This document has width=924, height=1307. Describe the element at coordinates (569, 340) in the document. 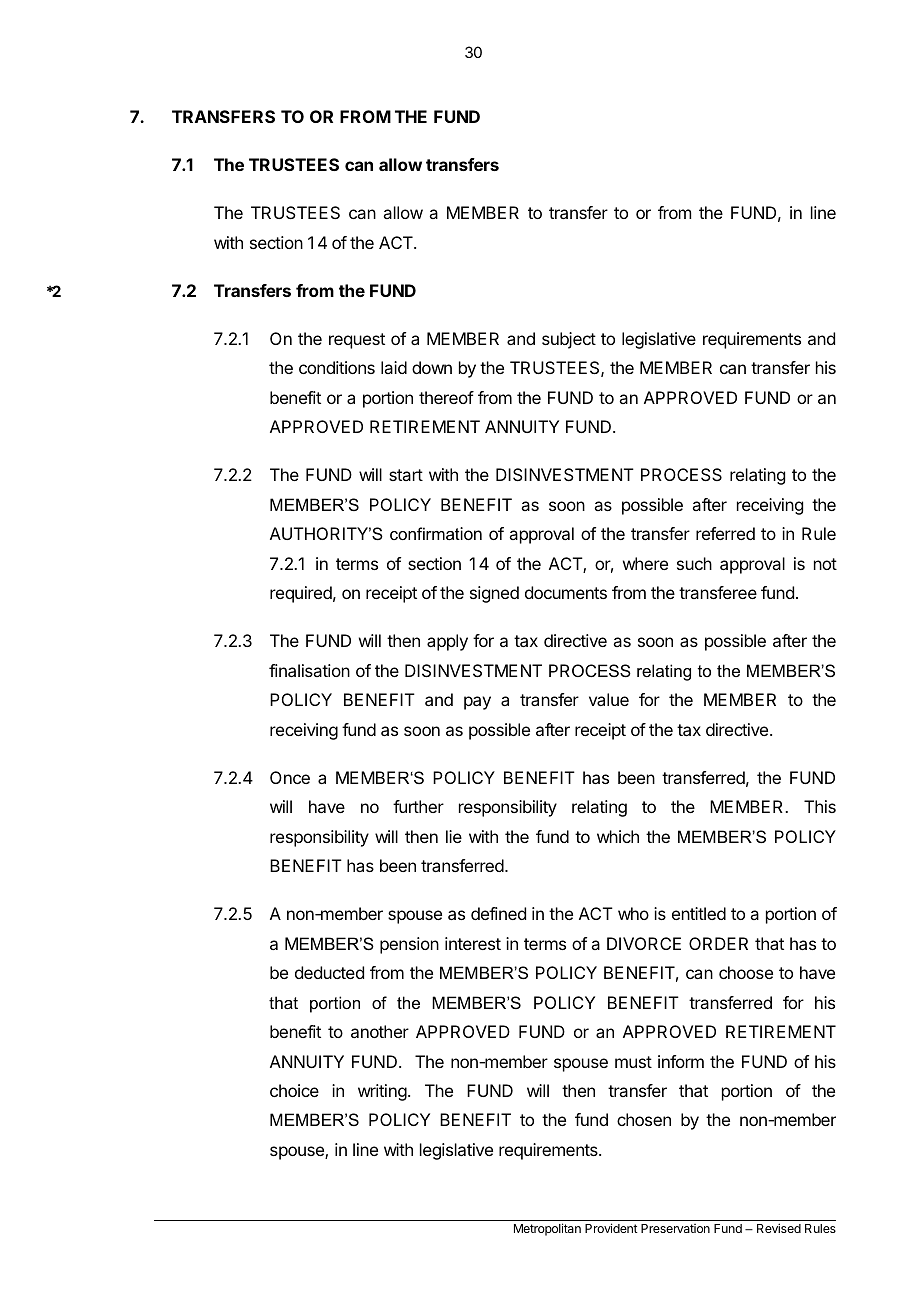

I see `subject` at that location.
